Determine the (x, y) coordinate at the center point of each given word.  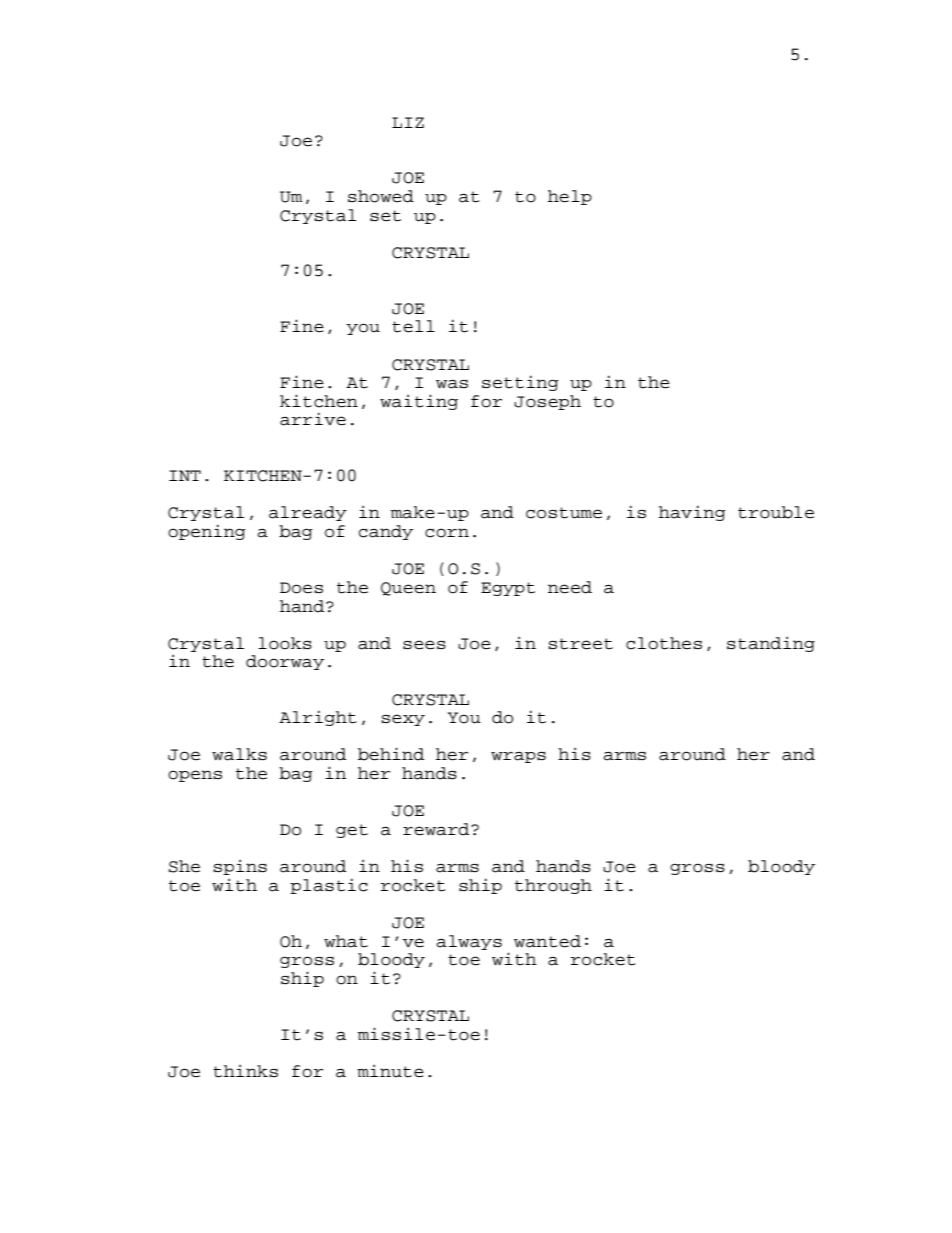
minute (390, 1071)
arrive (313, 419)
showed (381, 196)
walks (239, 754)
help (570, 197)
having (692, 513)
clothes (664, 643)
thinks (245, 1071)
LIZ (408, 122)
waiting (419, 402)
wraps (518, 757)
